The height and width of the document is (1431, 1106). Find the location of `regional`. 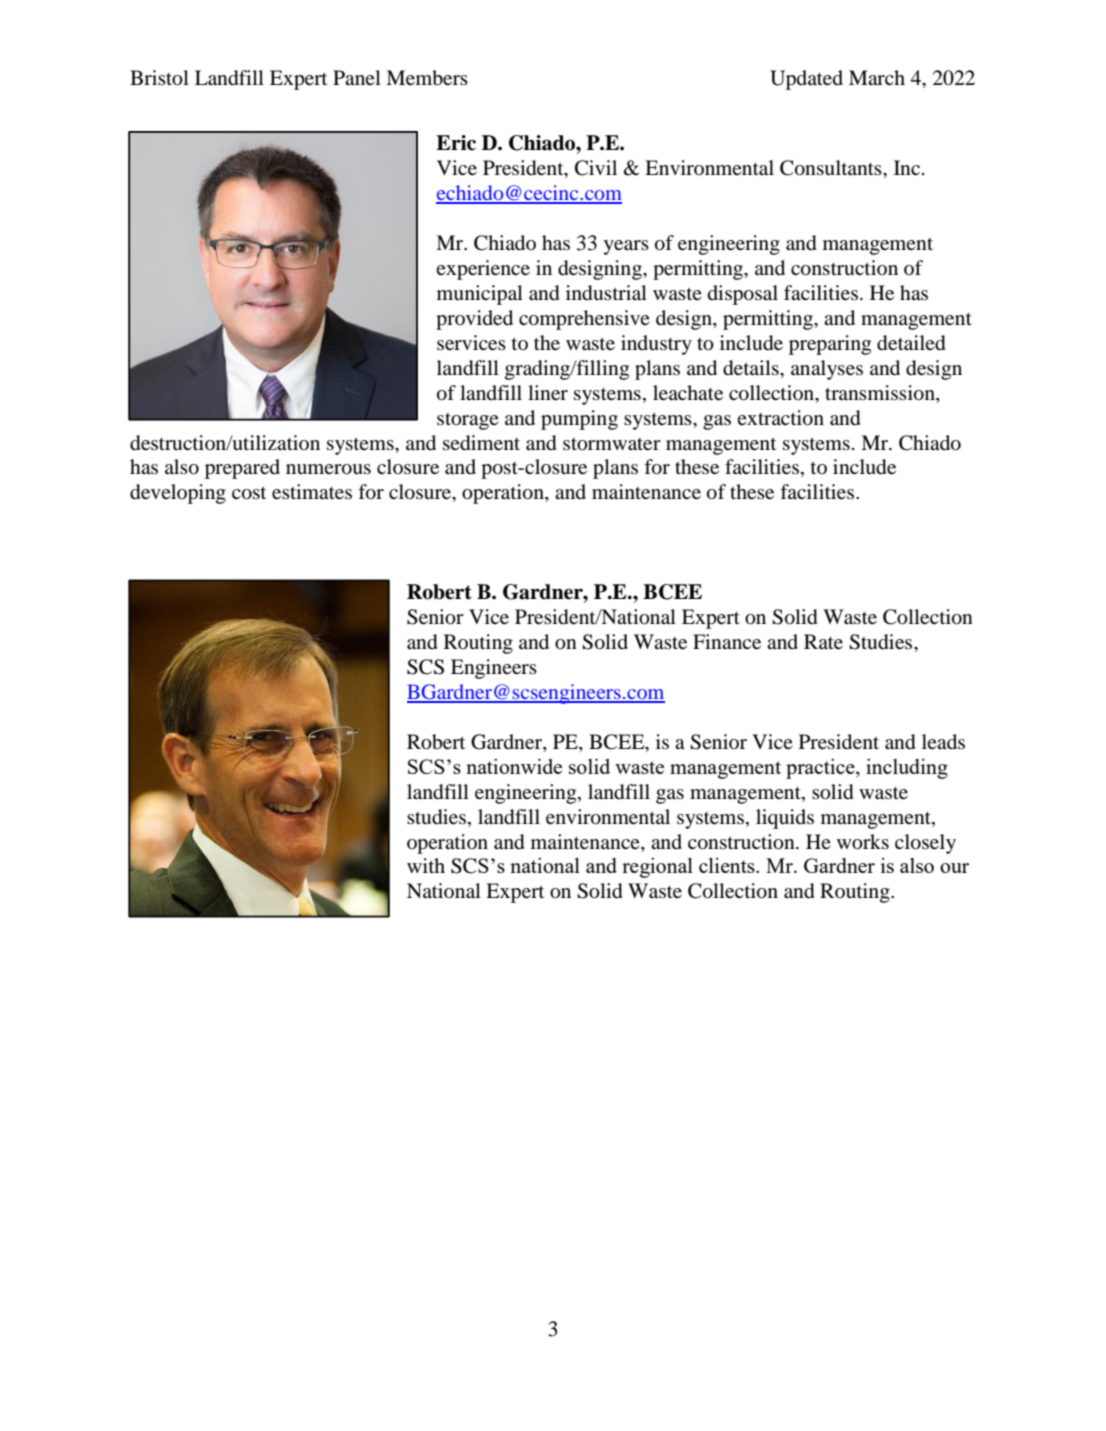

regional is located at coordinates (657, 868).
